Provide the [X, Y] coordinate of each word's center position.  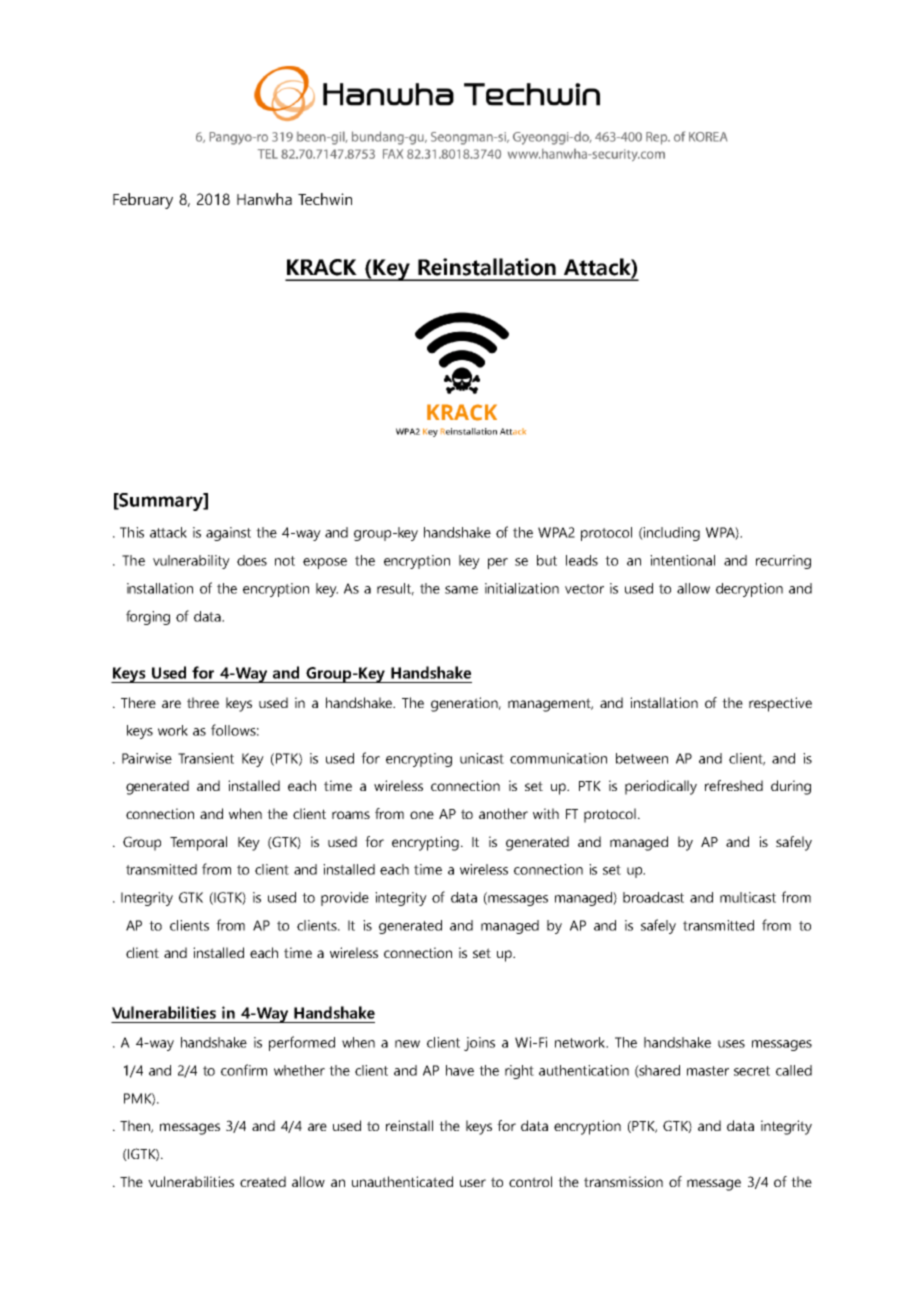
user [473, 1183]
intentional [682, 560]
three [203, 702]
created [263, 1181]
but [547, 560]
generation [466, 704]
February [143, 201]
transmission [623, 1181]
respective [780, 704]
